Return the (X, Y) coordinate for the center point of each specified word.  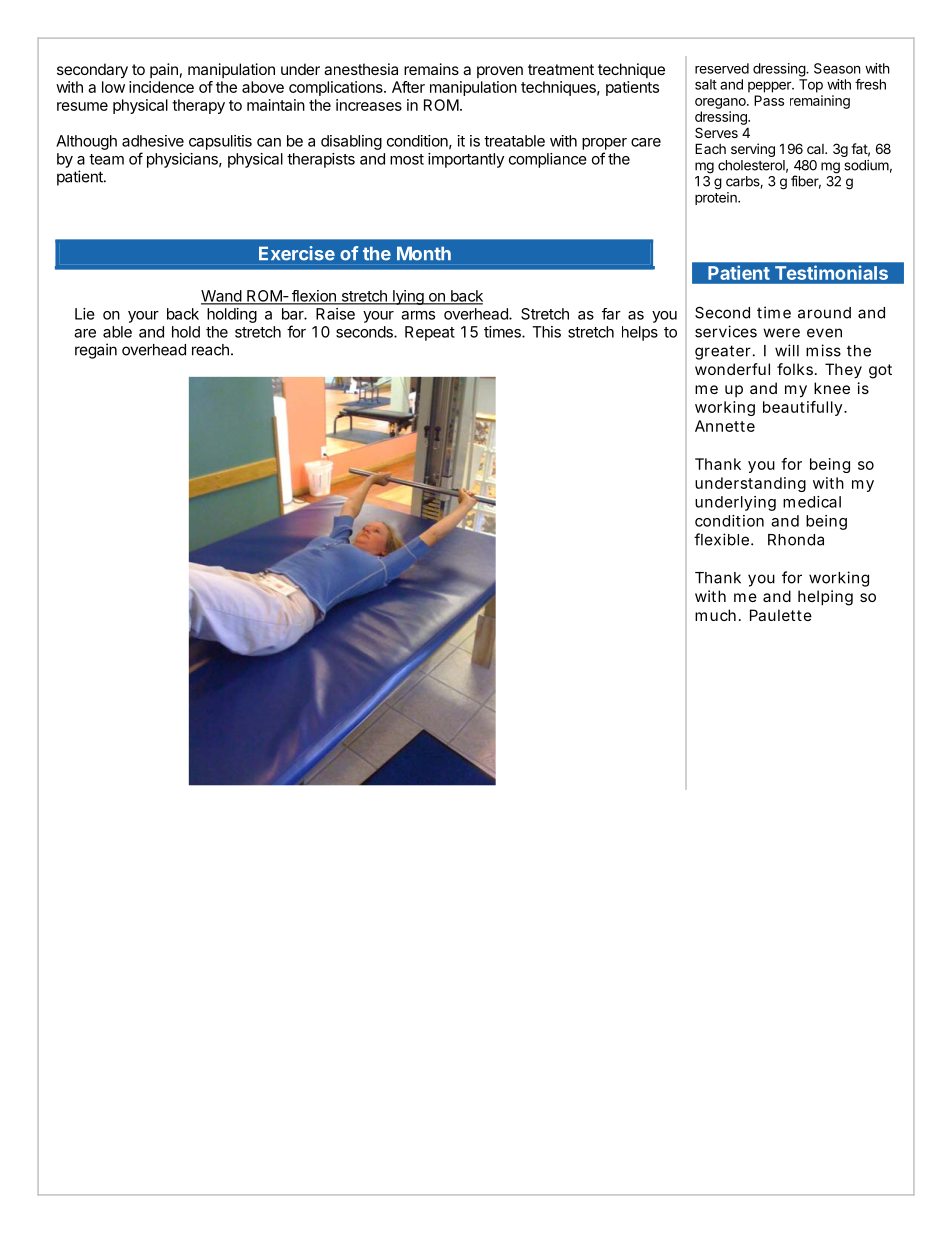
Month (424, 253)
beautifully (804, 408)
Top (811, 86)
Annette (725, 426)
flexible (721, 539)
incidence (161, 87)
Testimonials (831, 272)
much (715, 615)
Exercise (297, 253)
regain (96, 351)
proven (500, 72)
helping (825, 598)
